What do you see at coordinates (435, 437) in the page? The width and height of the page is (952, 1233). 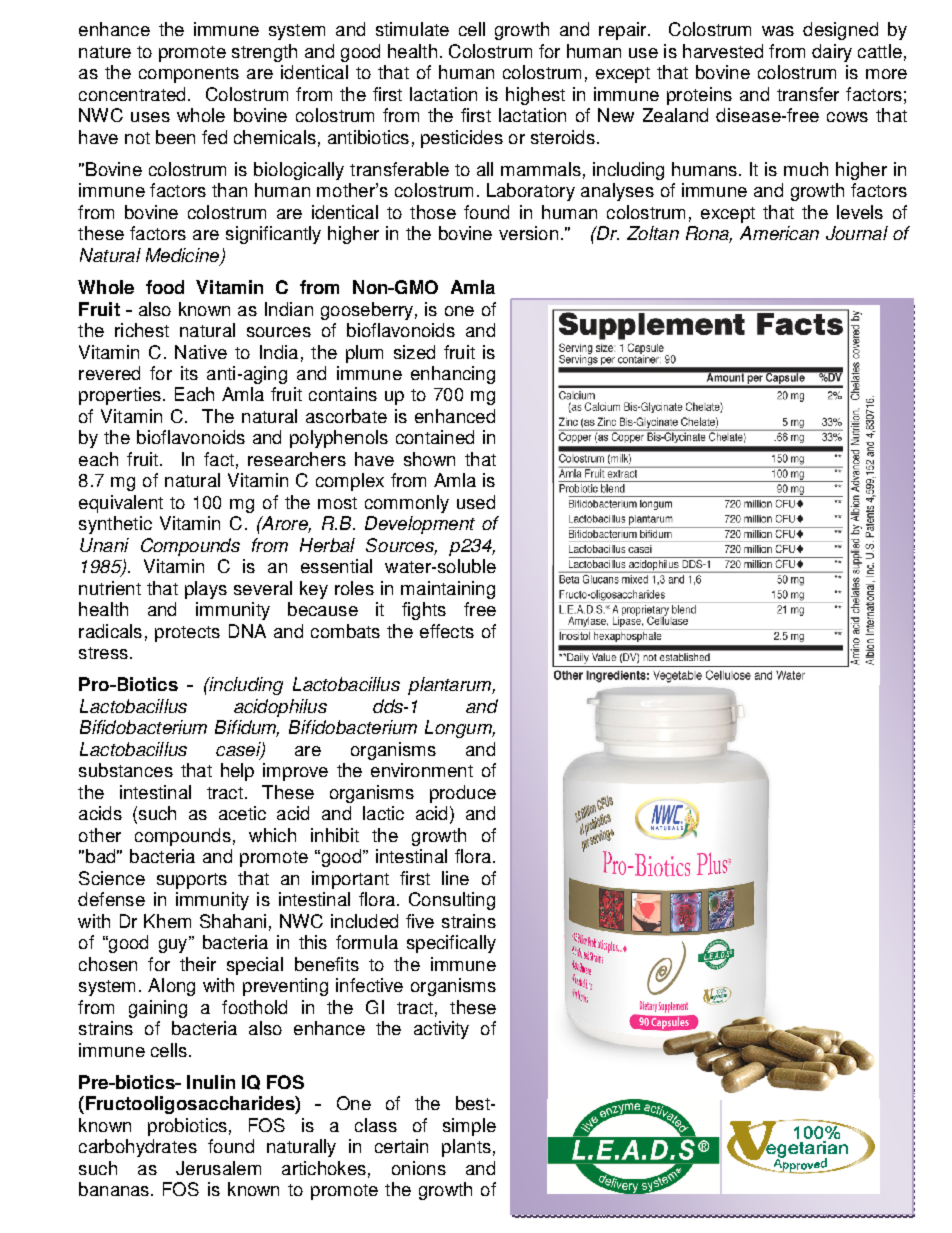 I see `contained` at bounding box center [435, 437].
